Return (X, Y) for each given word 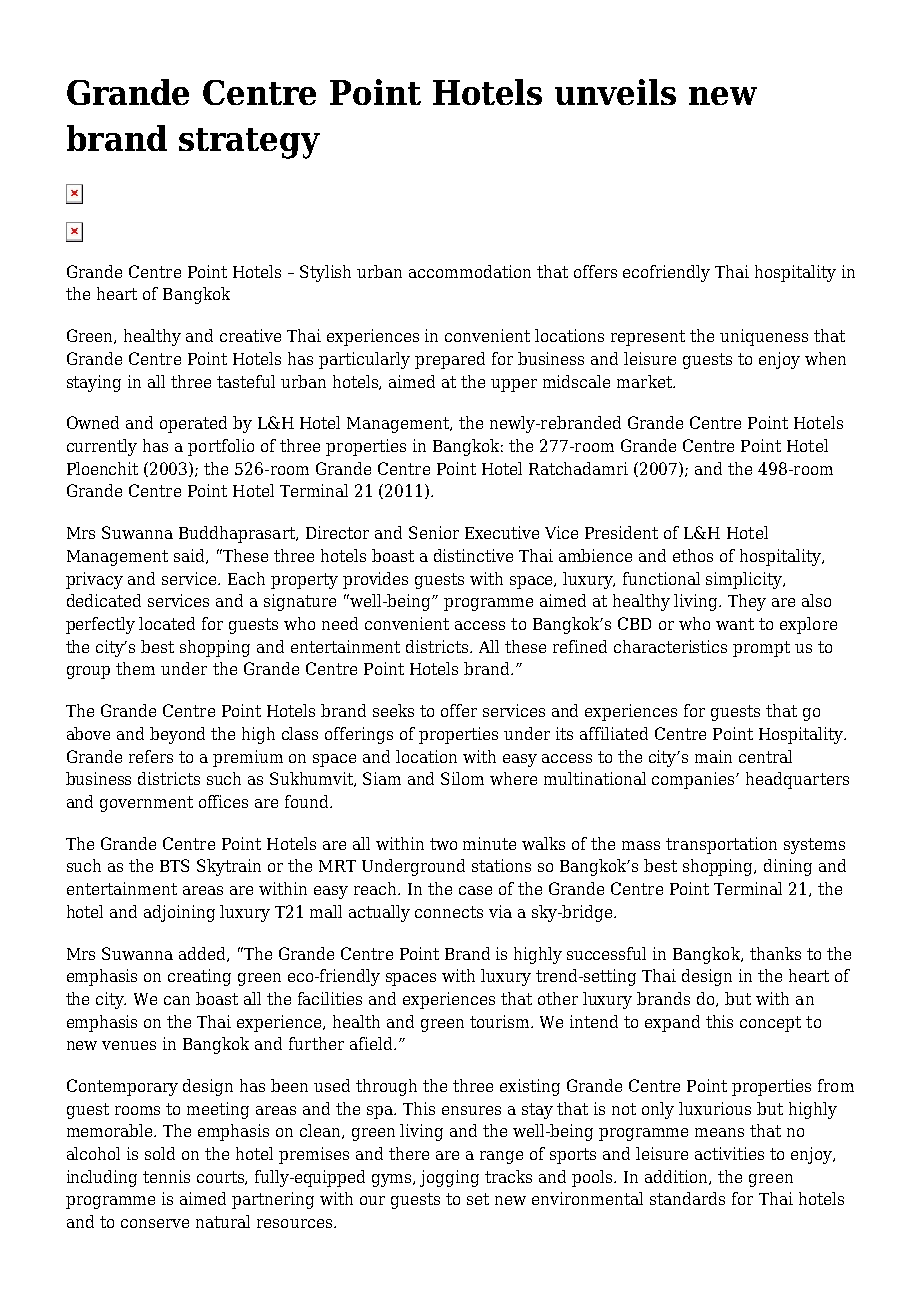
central (765, 756)
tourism (501, 1021)
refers (151, 756)
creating (199, 977)
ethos (693, 555)
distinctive (473, 555)
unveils (615, 92)
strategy (249, 143)
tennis (166, 1176)
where (513, 778)
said (190, 556)
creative (250, 335)
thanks (775, 953)
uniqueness (764, 337)
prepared (450, 360)
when (825, 358)
